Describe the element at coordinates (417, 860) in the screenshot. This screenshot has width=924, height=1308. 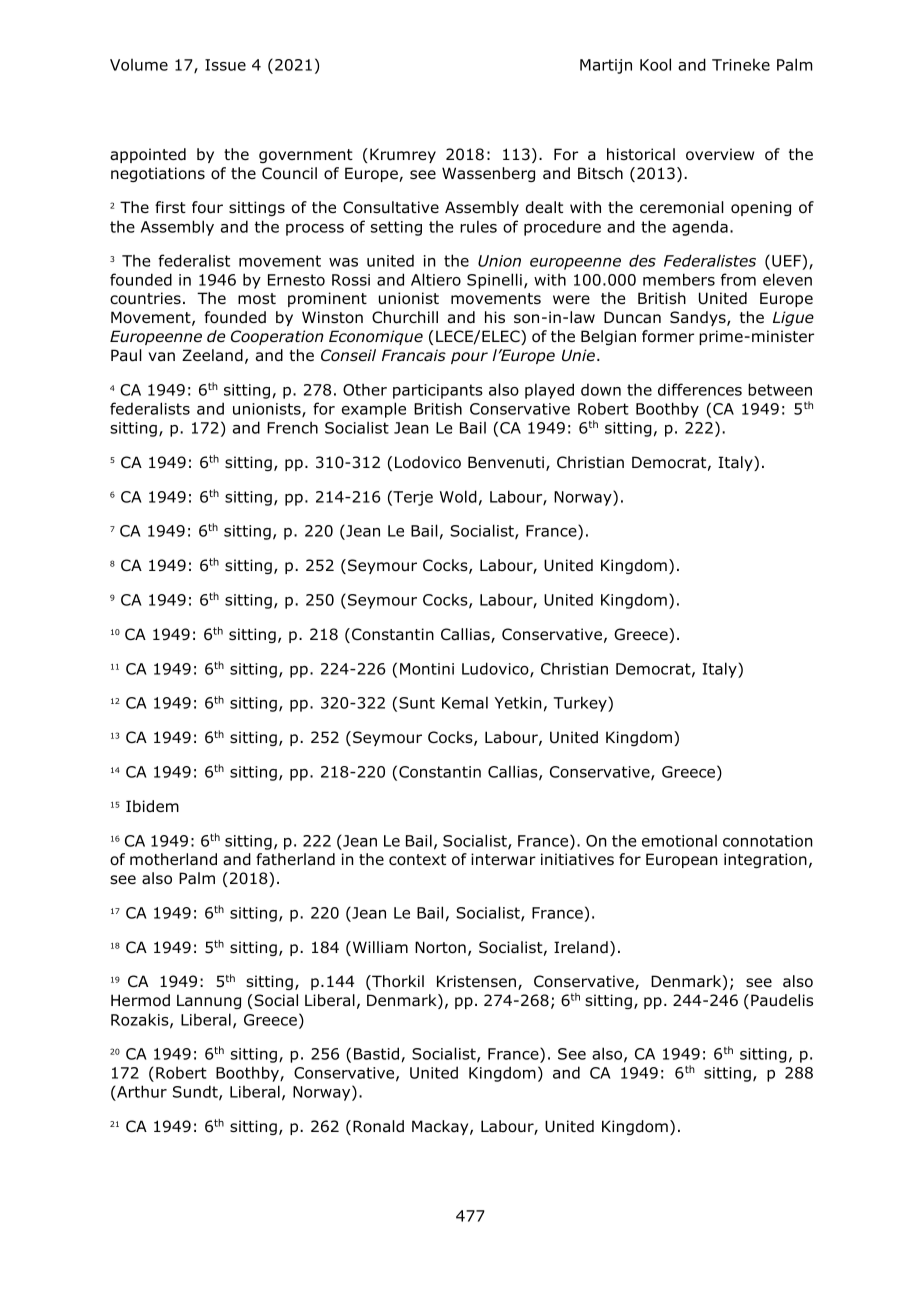
I see `context` at that location.
